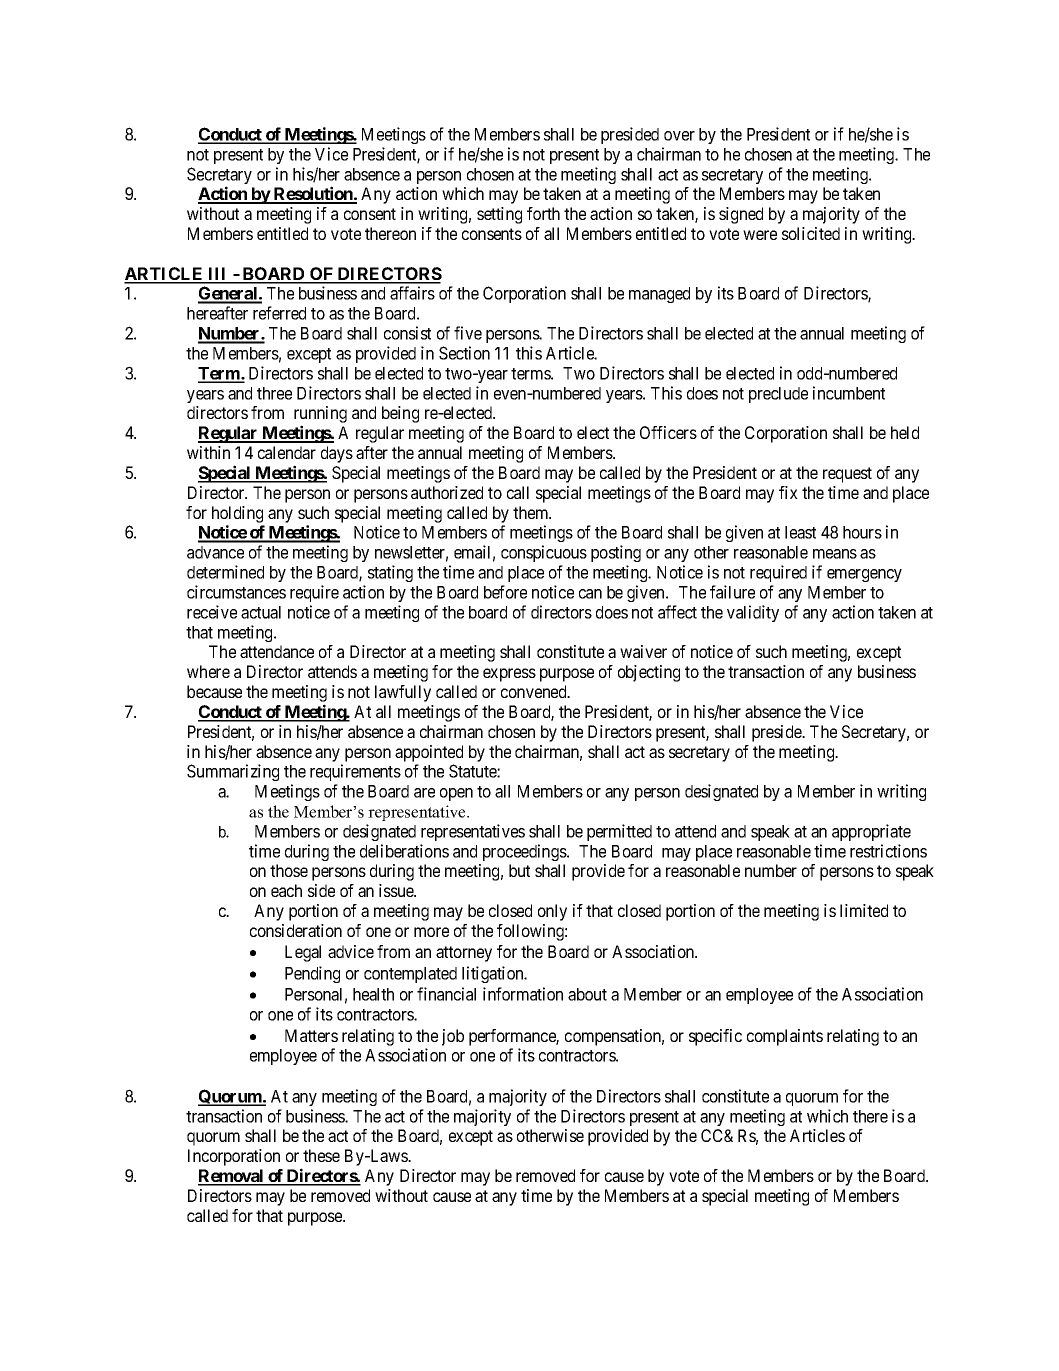  What do you see at coordinates (535, 691) in the screenshot?
I see `convened` at bounding box center [535, 691].
